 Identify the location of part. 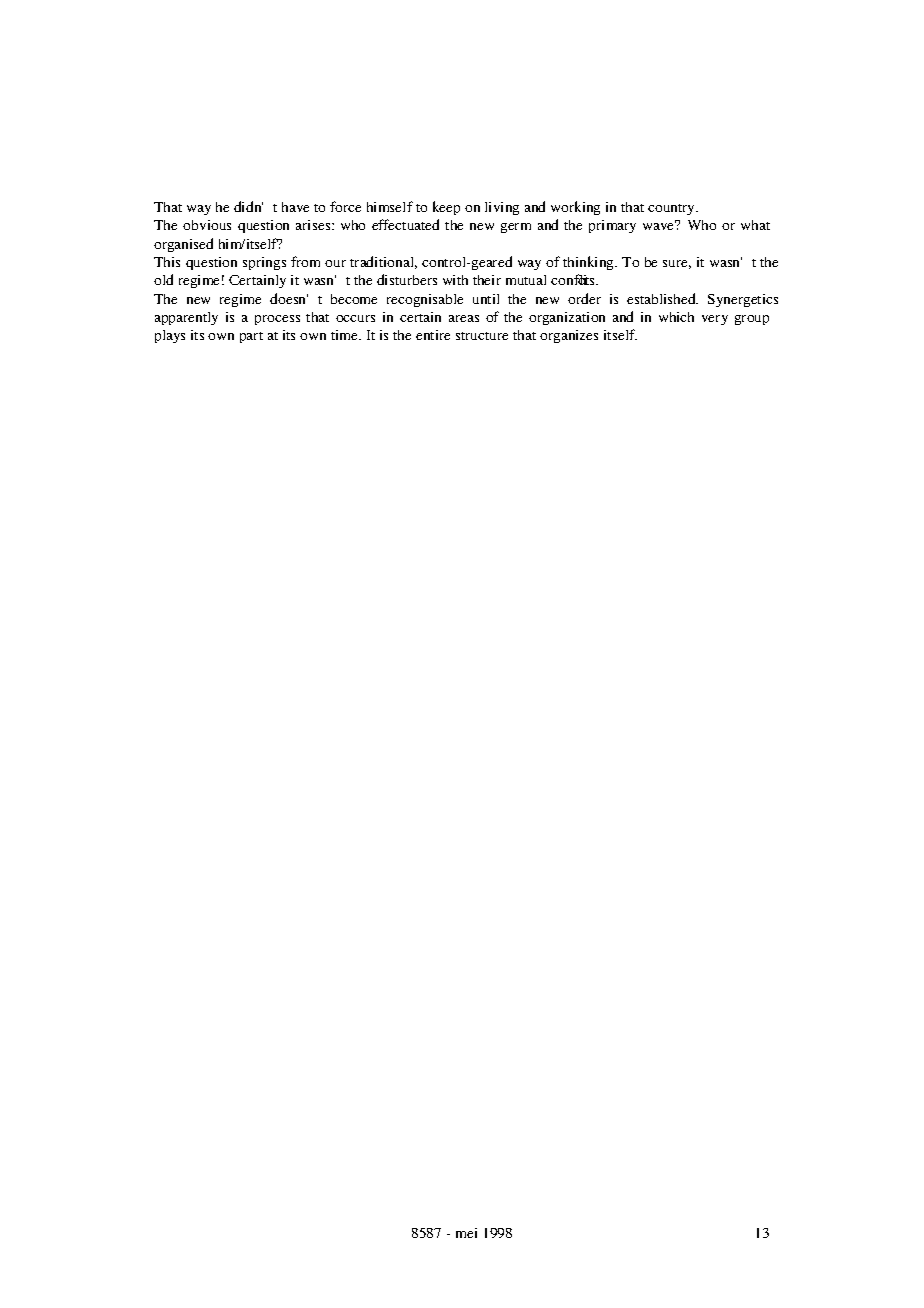
(251, 337).
